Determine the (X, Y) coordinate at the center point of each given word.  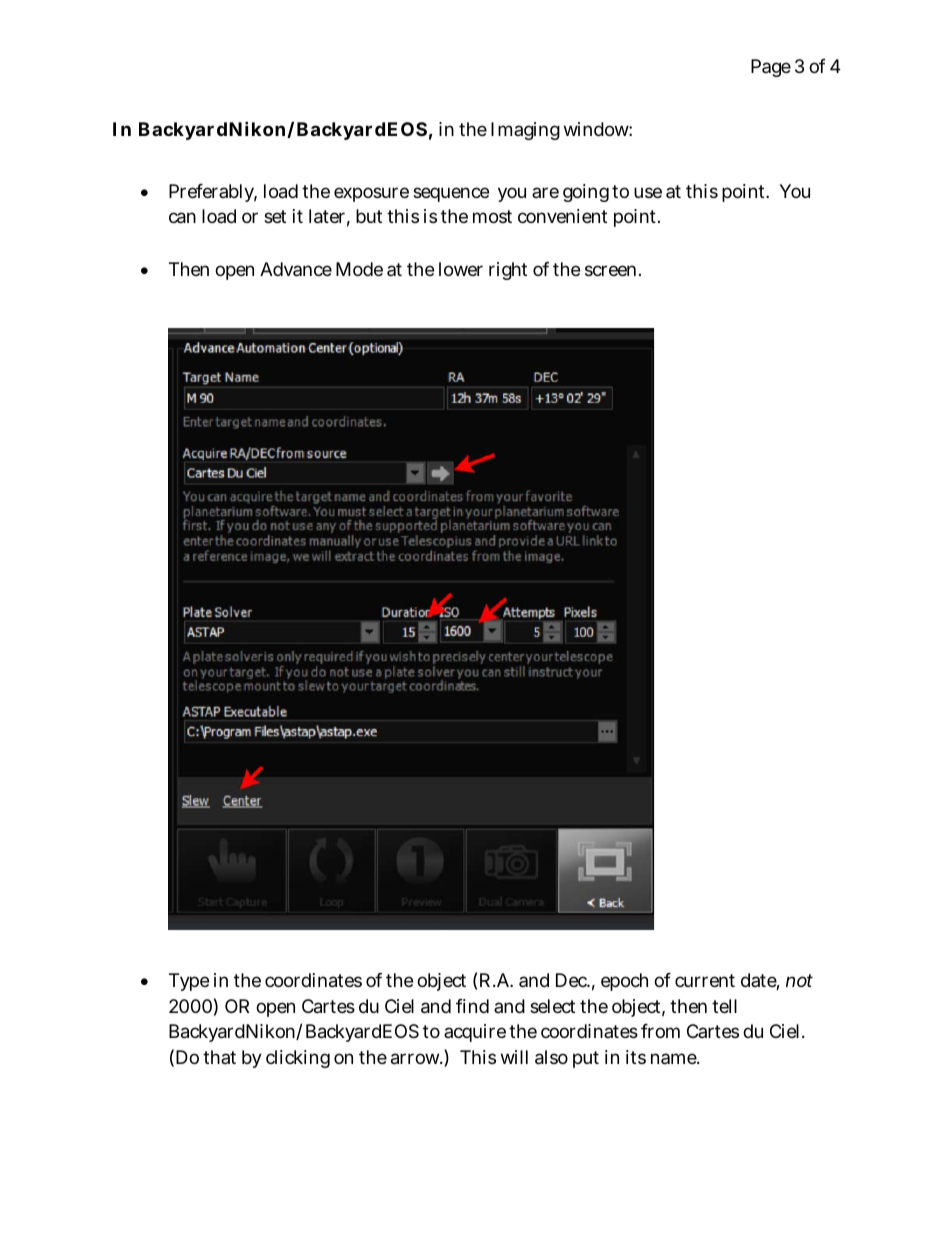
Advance (296, 269)
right (508, 271)
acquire (475, 1033)
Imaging (525, 131)
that (219, 1057)
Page (771, 68)
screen (612, 270)
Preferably (213, 193)
